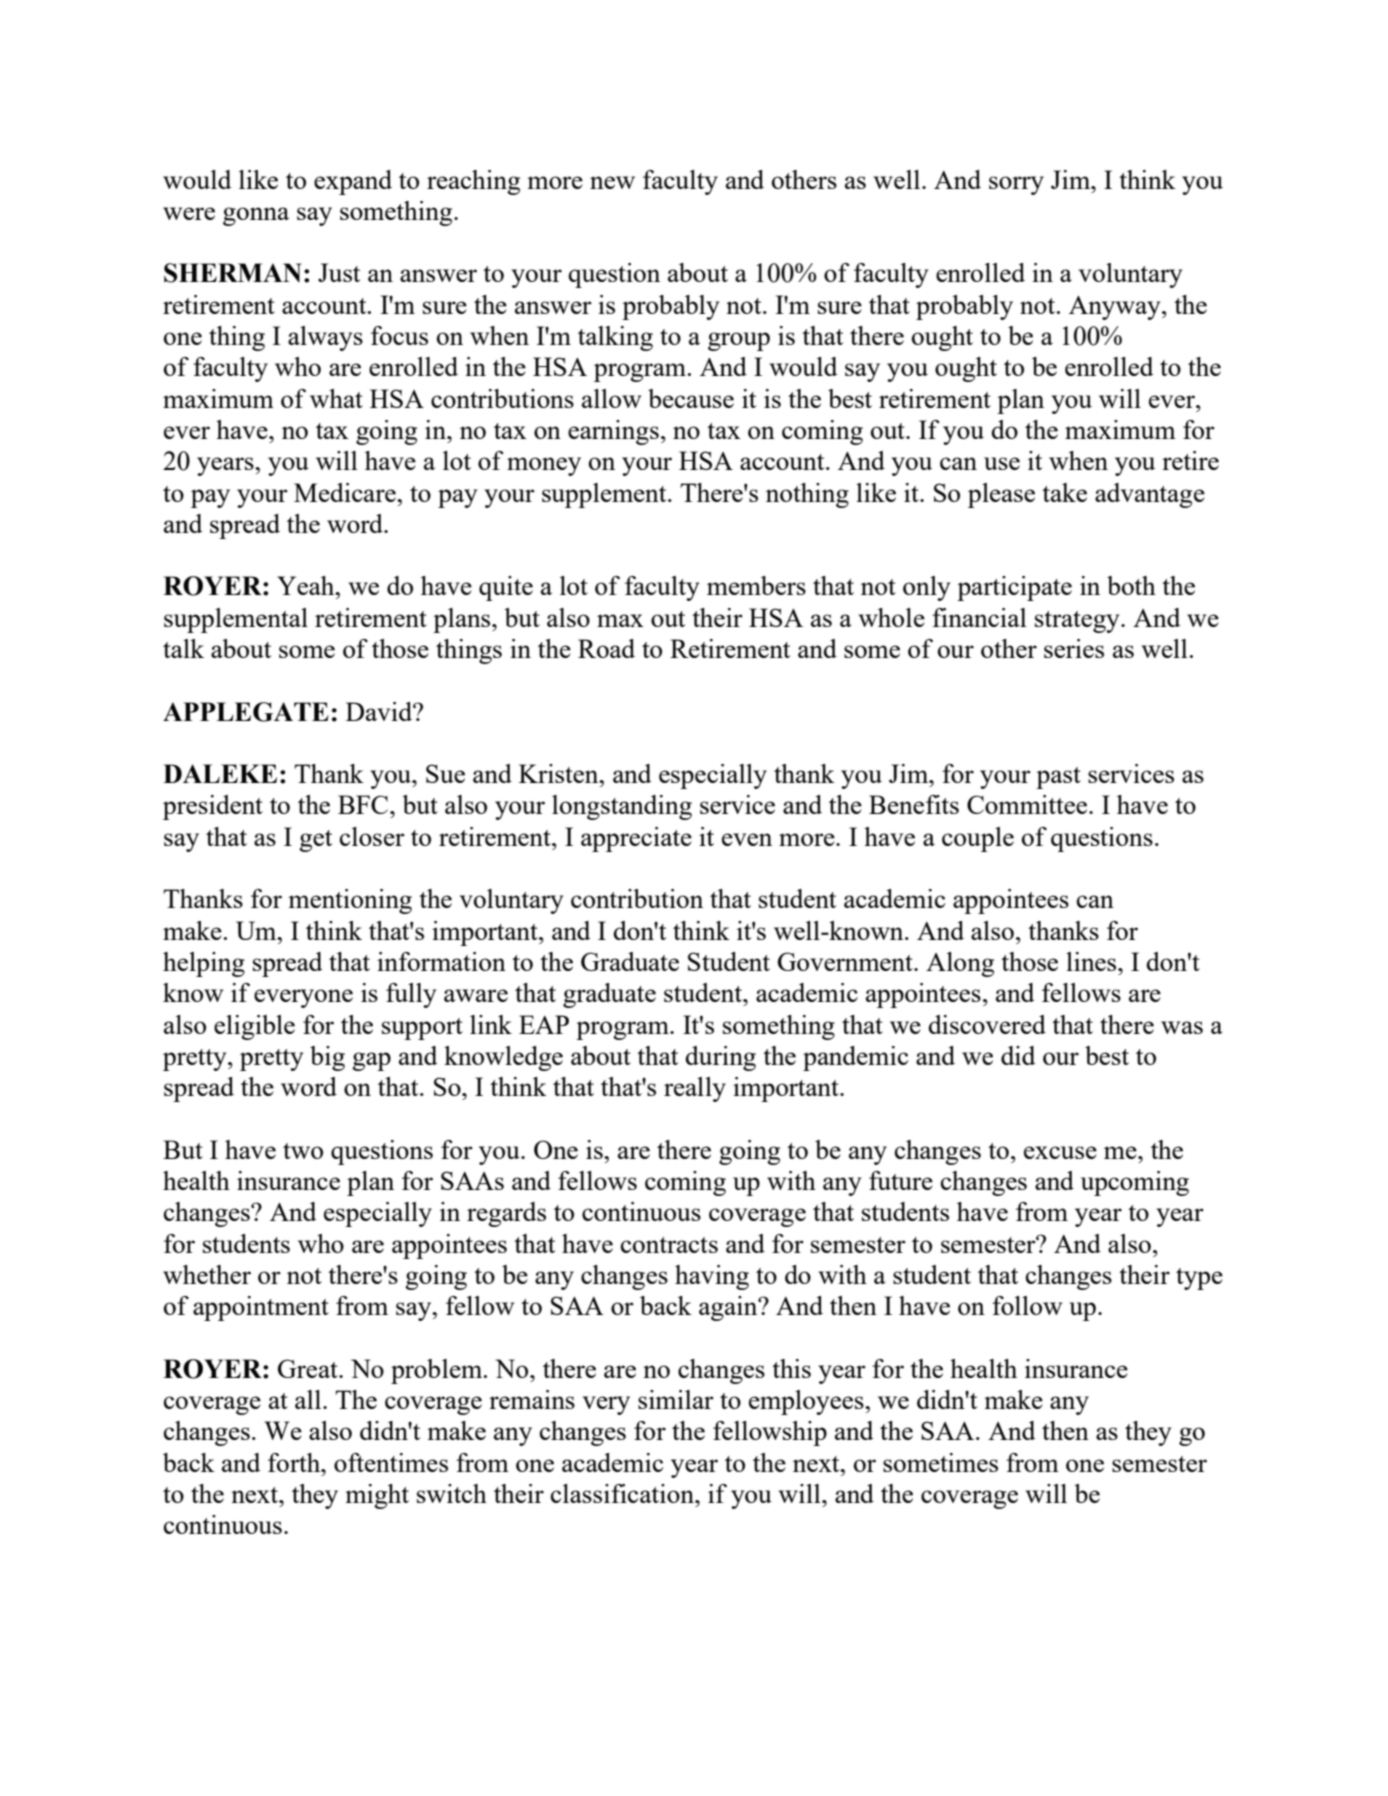  What do you see at coordinates (295, 1462) in the screenshot?
I see `forth` at bounding box center [295, 1462].
